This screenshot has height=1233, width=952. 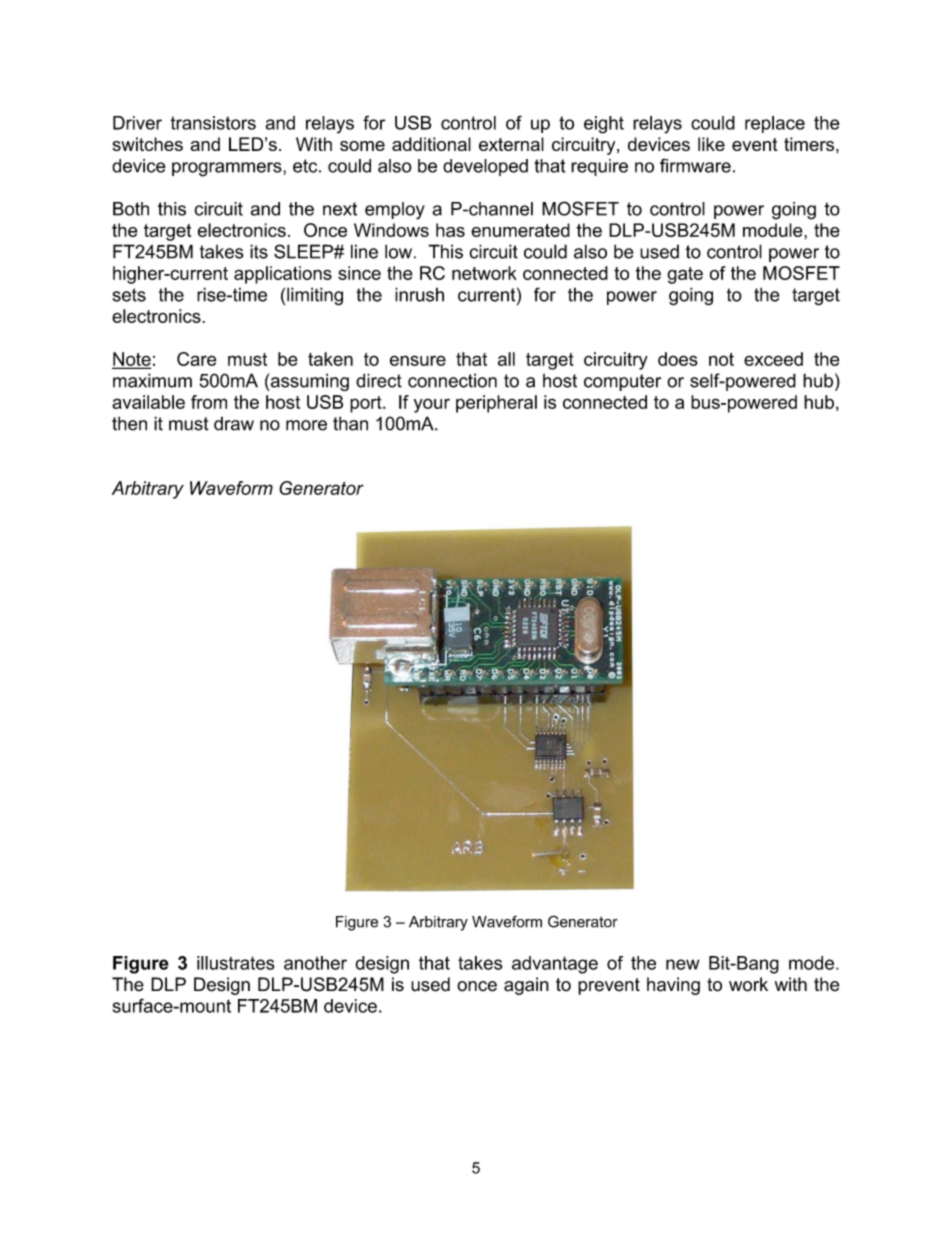 What do you see at coordinates (485, 167) in the screenshot?
I see `developed` at bounding box center [485, 167].
